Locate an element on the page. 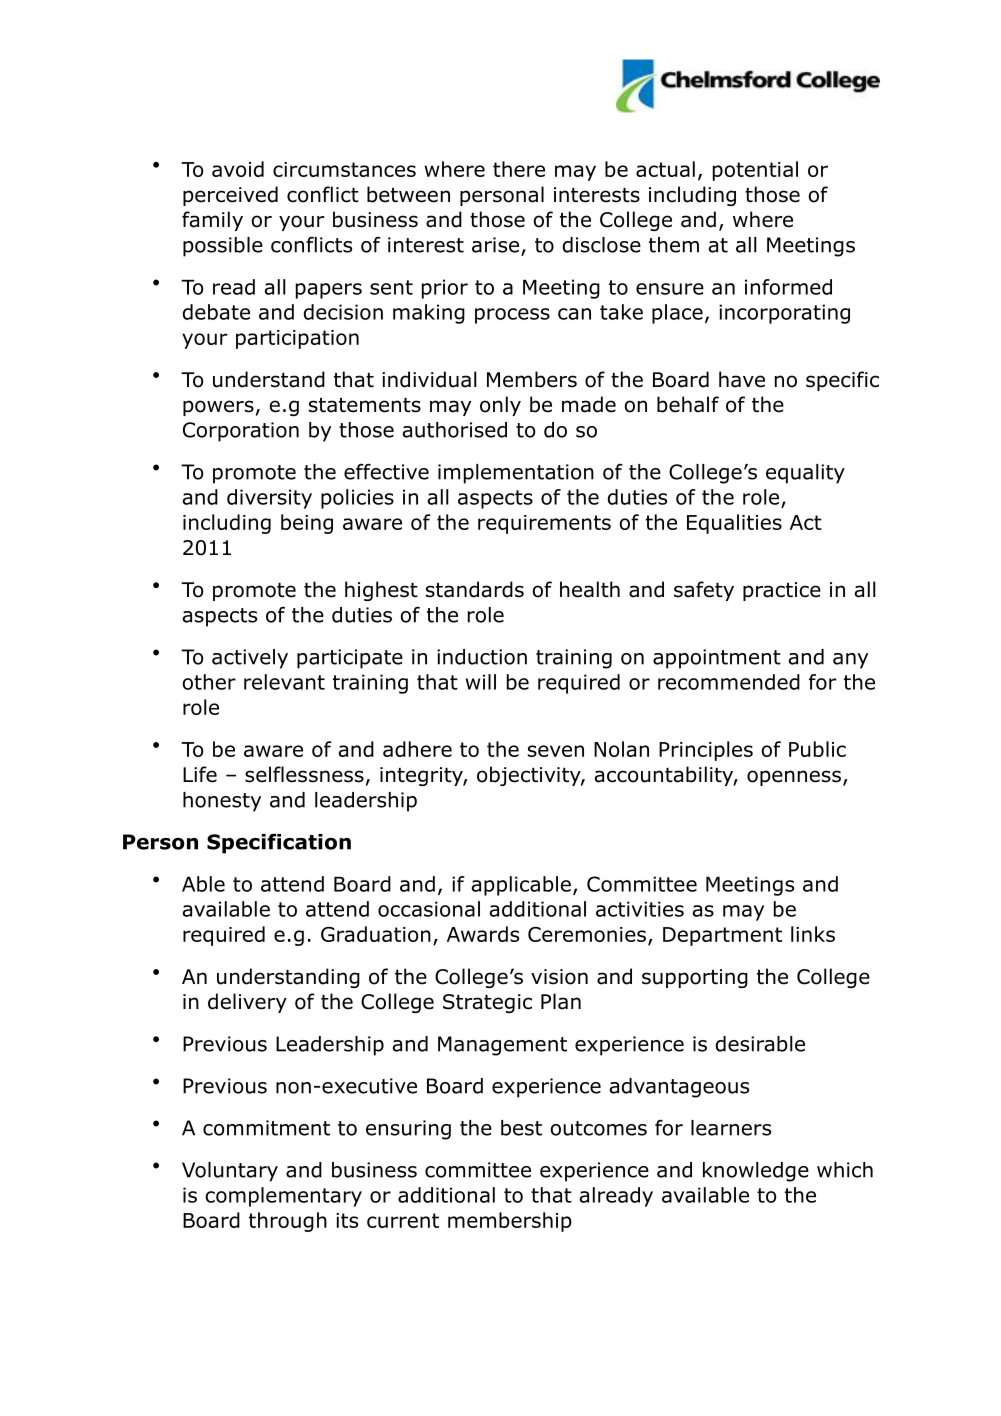  there is located at coordinates (519, 169).
